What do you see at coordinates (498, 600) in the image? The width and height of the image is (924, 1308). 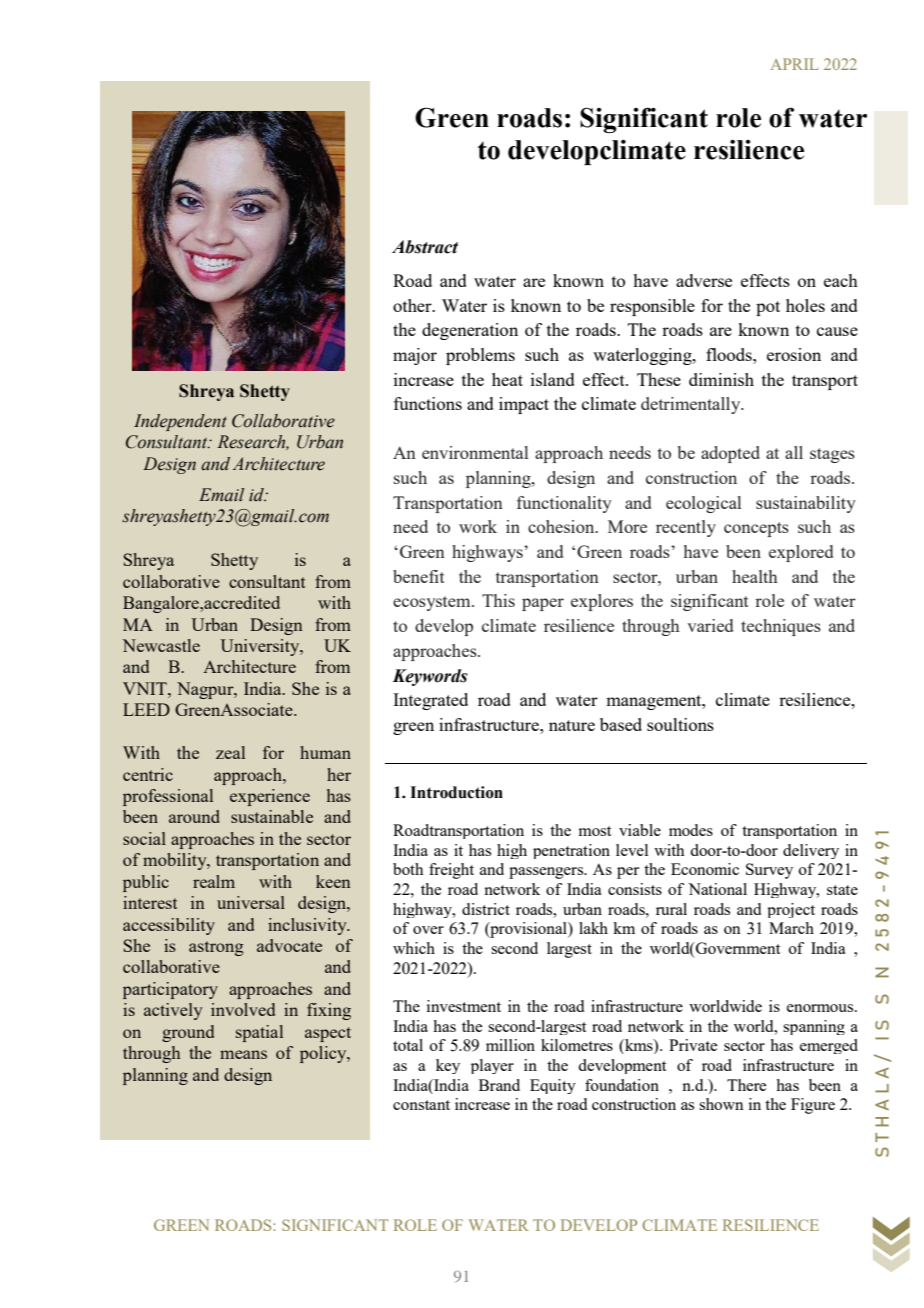 I see `This` at bounding box center [498, 600].
